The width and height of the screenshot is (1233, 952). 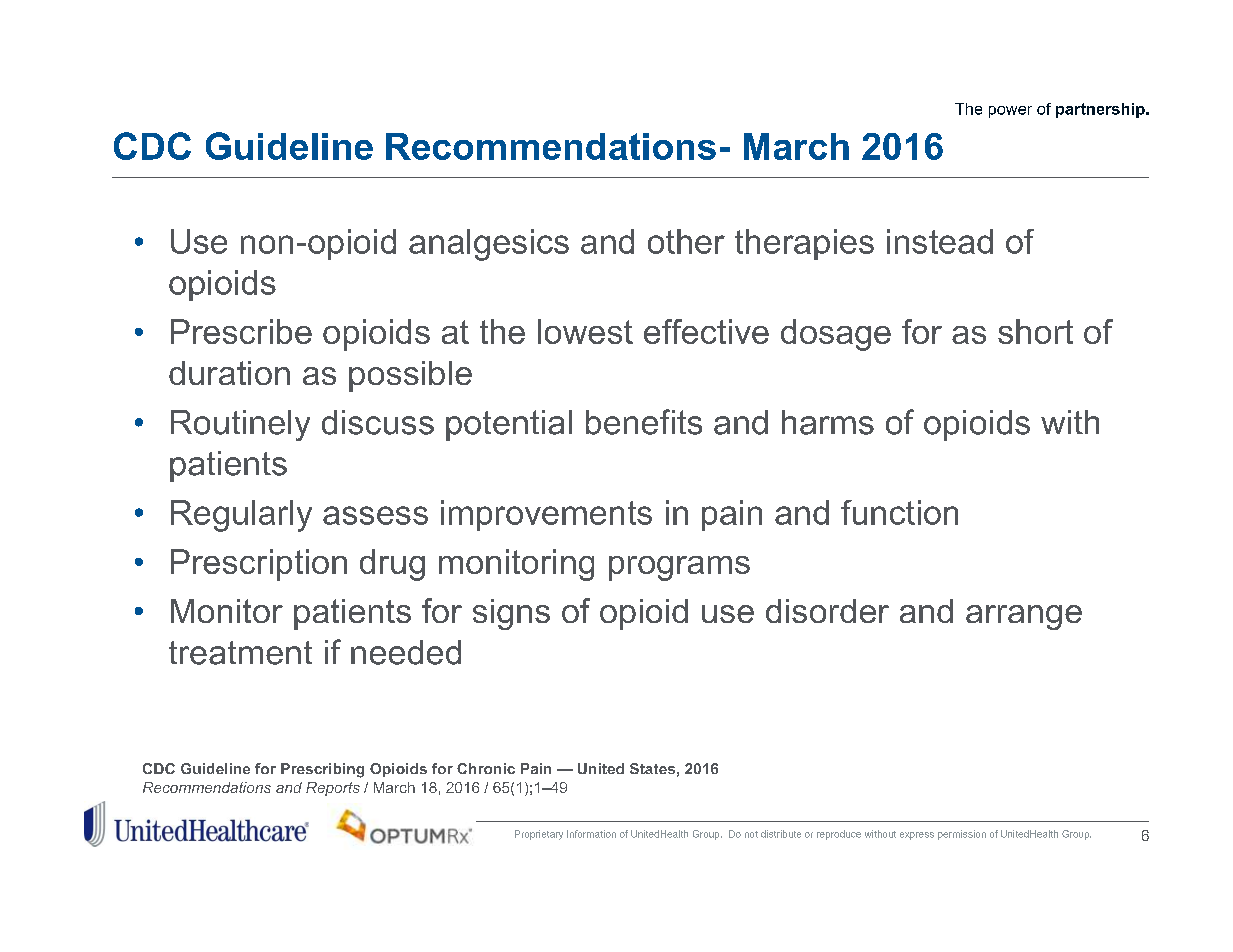 What do you see at coordinates (1010, 112) in the screenshot?
I see `power` at bounding box center [1010, 112].
